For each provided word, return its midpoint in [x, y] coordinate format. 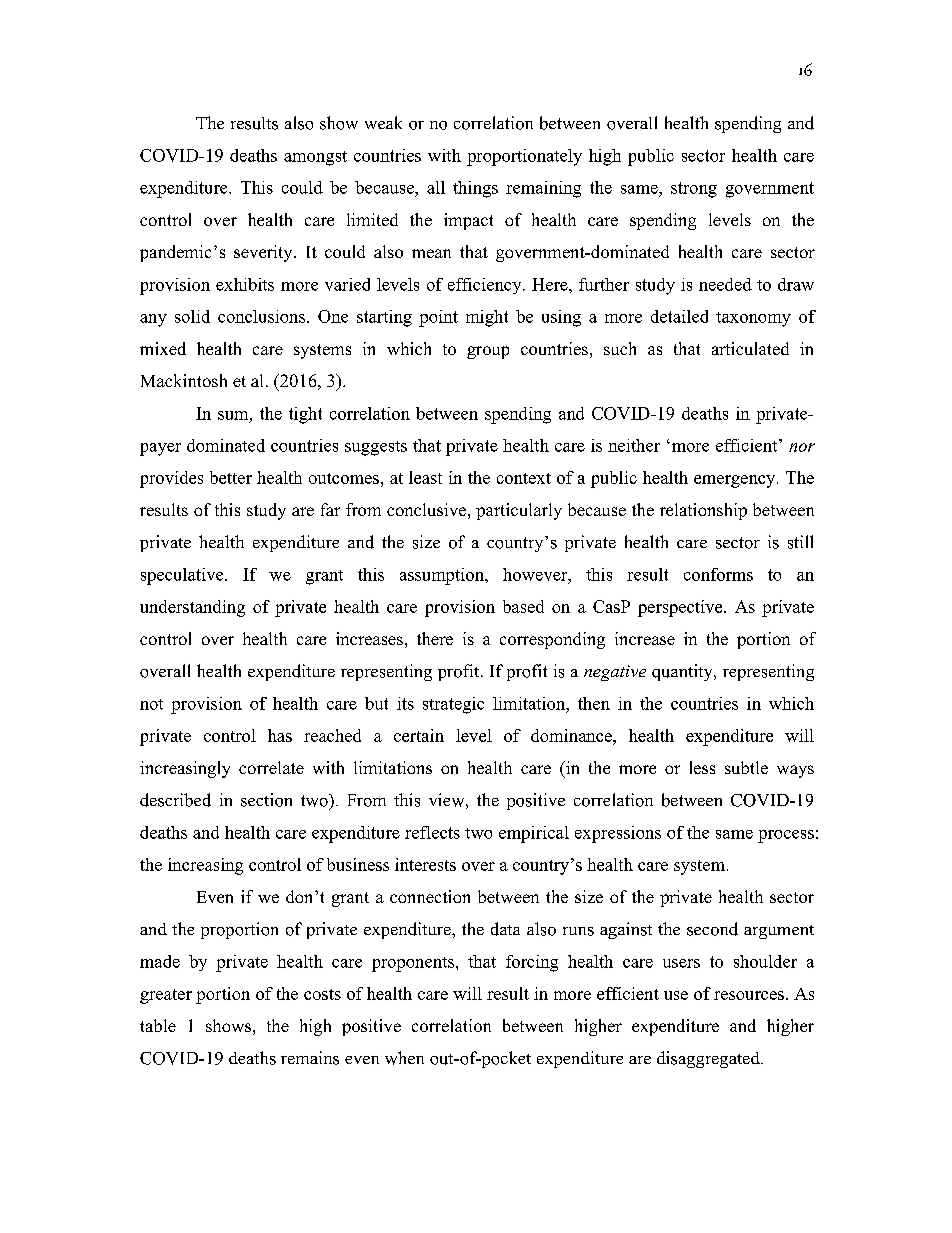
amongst [315, 158]
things [475, 189]
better [231, 477]
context [524, 478]
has [280, 735]
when [404, 1058]
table [158, 1025]
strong [694, 190]
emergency [736, 481]
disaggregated [709, 1059]
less [702, 767]
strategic [453, 705]
